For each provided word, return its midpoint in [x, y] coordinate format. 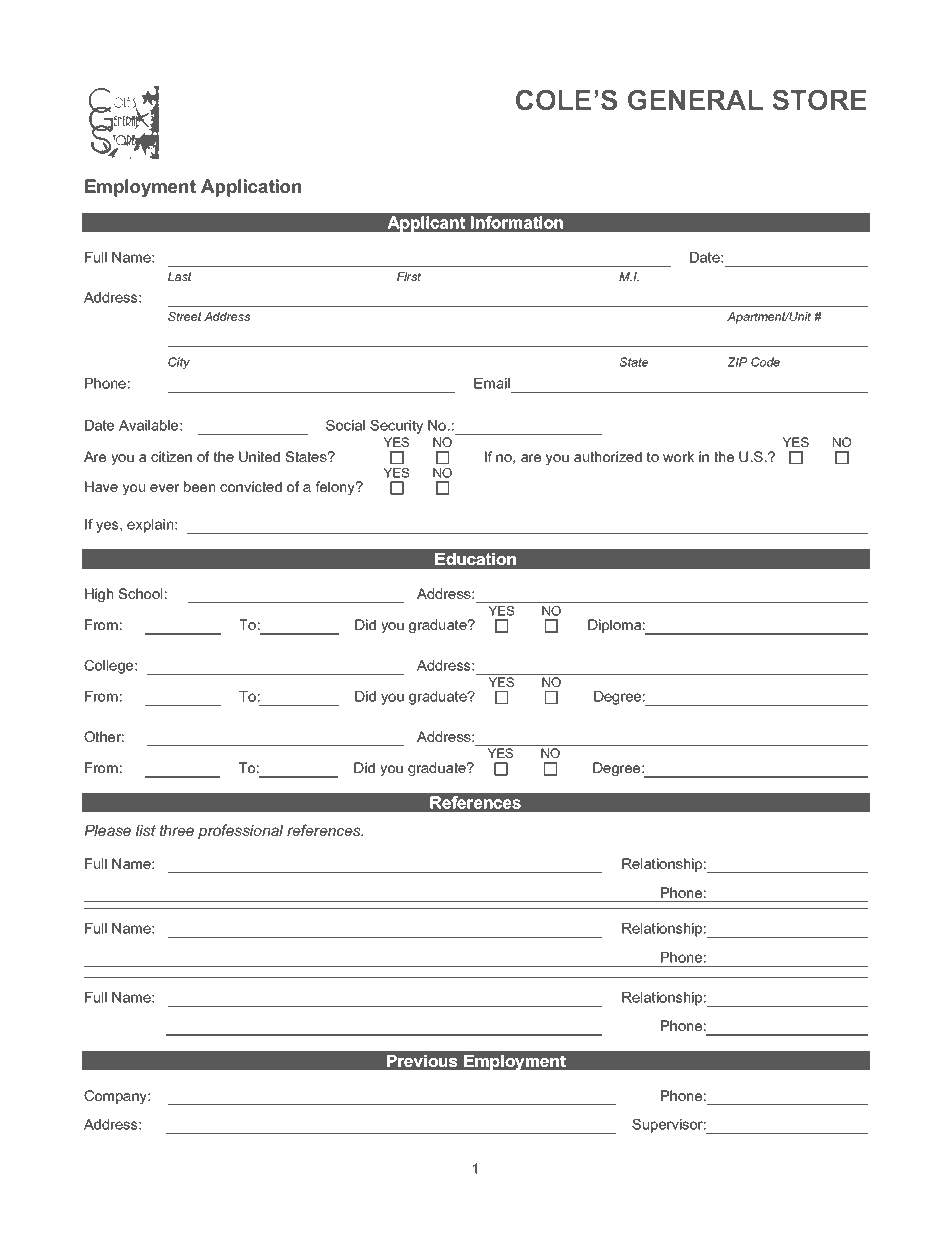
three [177, 830]
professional [240, 831]
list [146, 830]
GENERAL [695, 100]
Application [251, 188]
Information [517, 222]
